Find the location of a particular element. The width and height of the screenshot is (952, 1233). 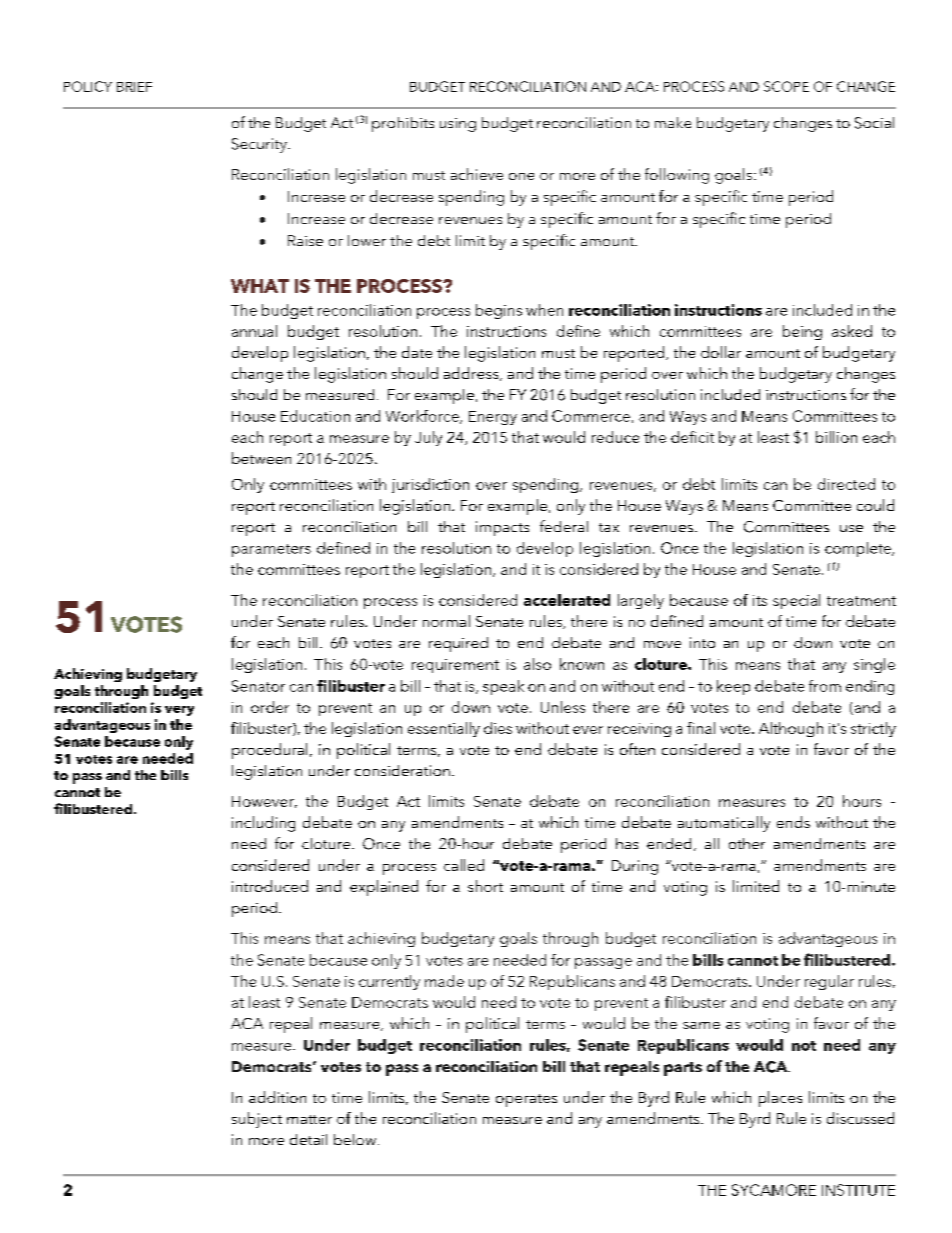

being is located at coordinates (802, 332).
